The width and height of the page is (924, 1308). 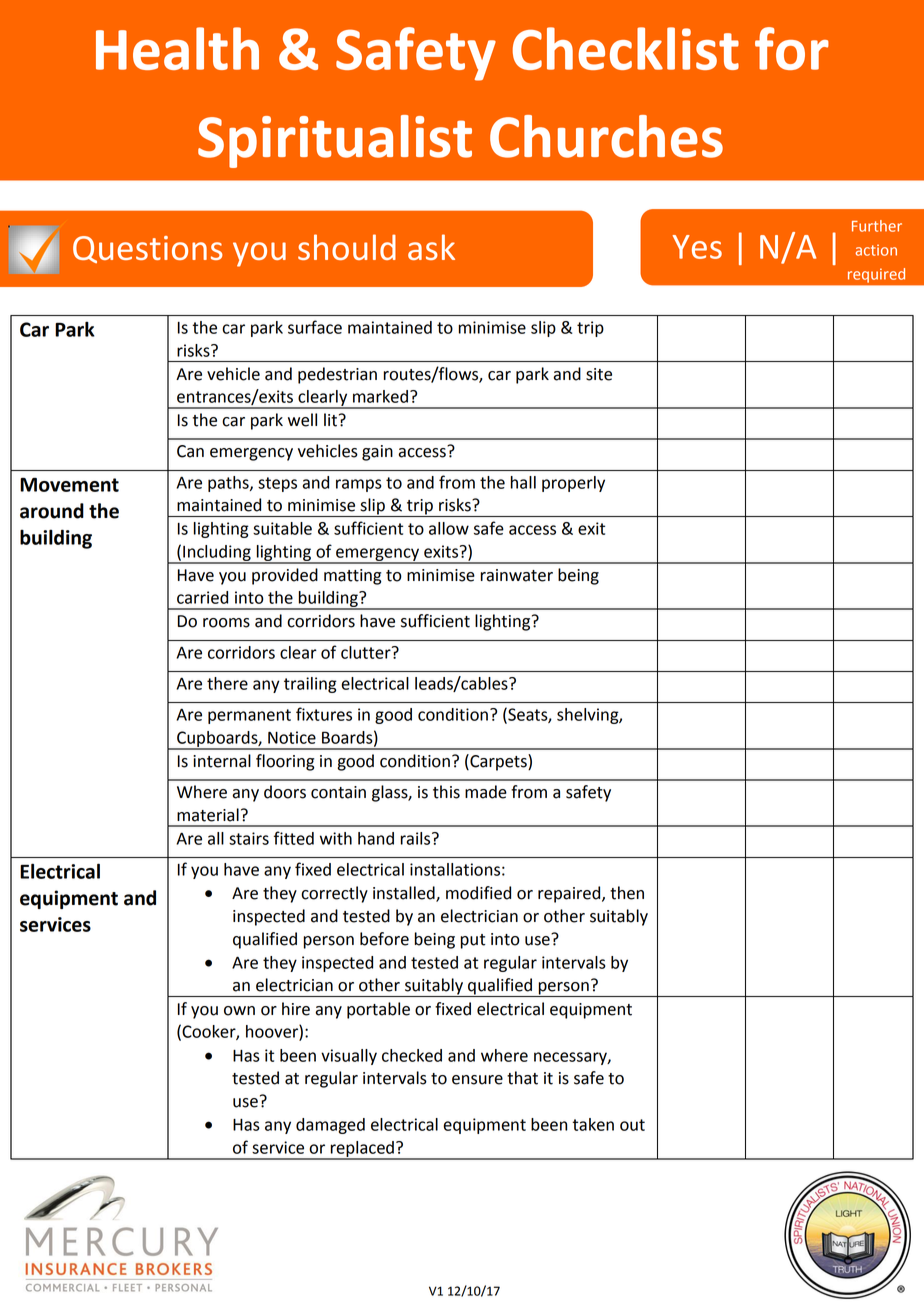 I want to click on internal, so click(x=222, y=761).
